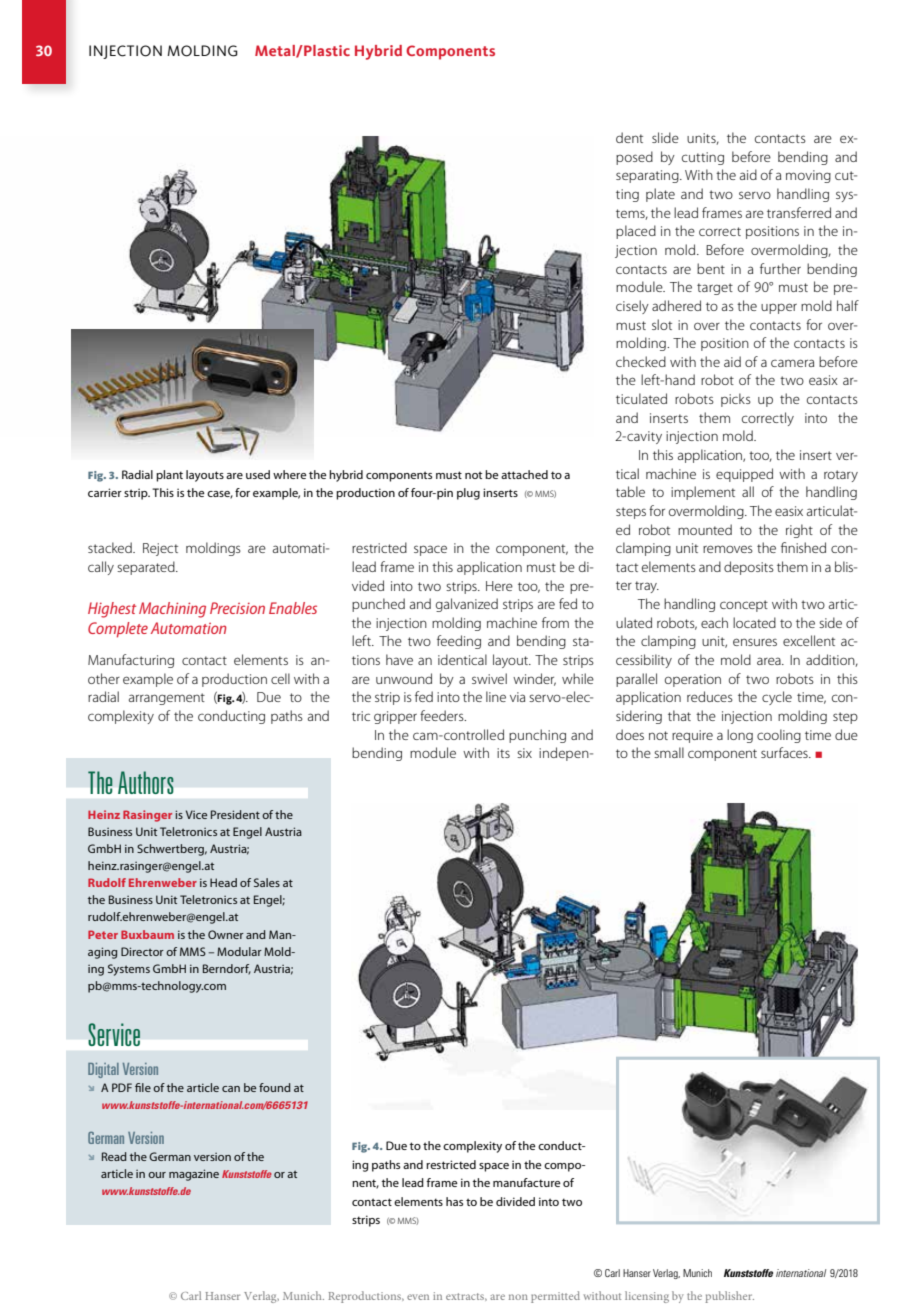  I want to click on Reject, so click(160, 549).
